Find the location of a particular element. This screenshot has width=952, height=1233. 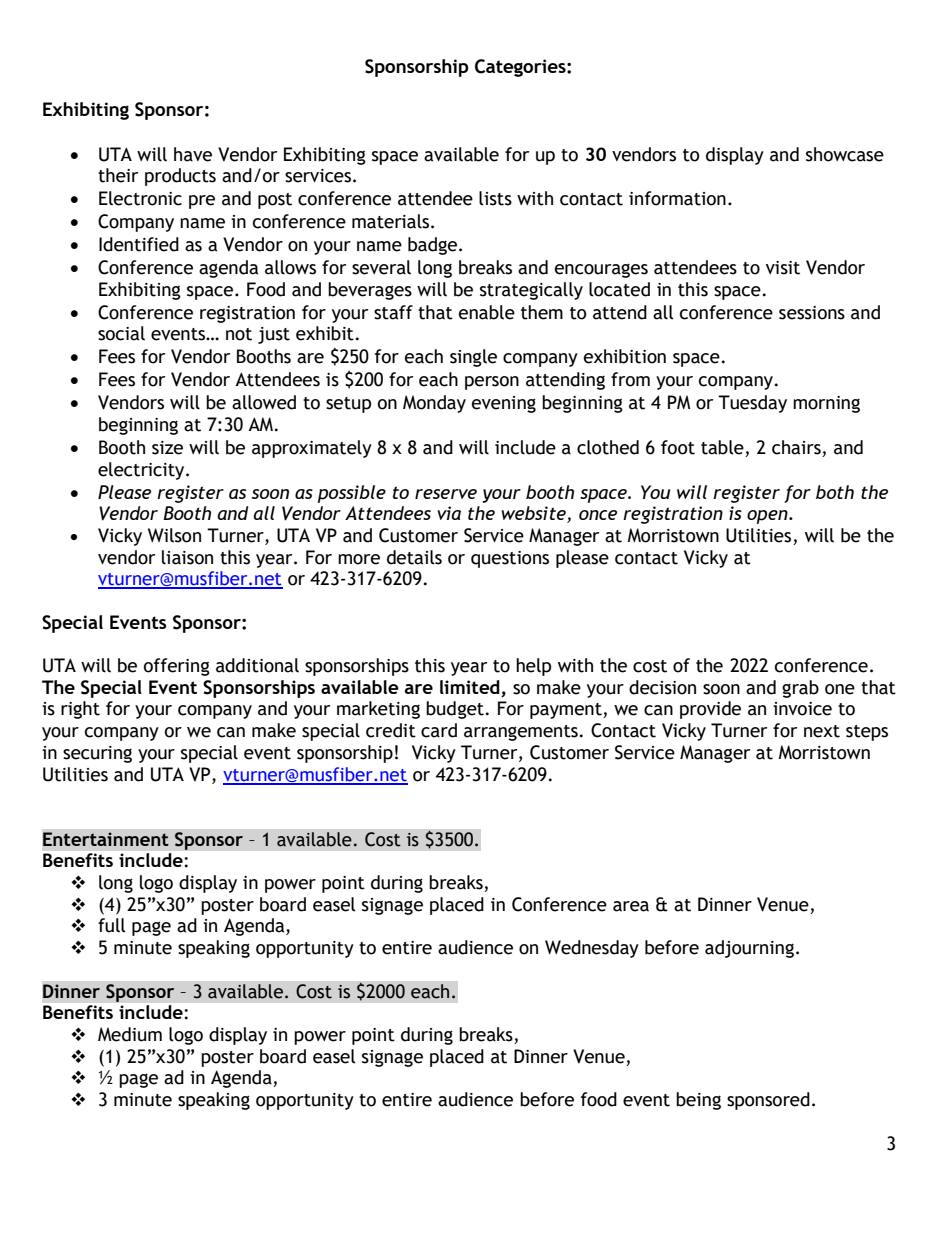

reserve is located at coordinates (446, 494).
